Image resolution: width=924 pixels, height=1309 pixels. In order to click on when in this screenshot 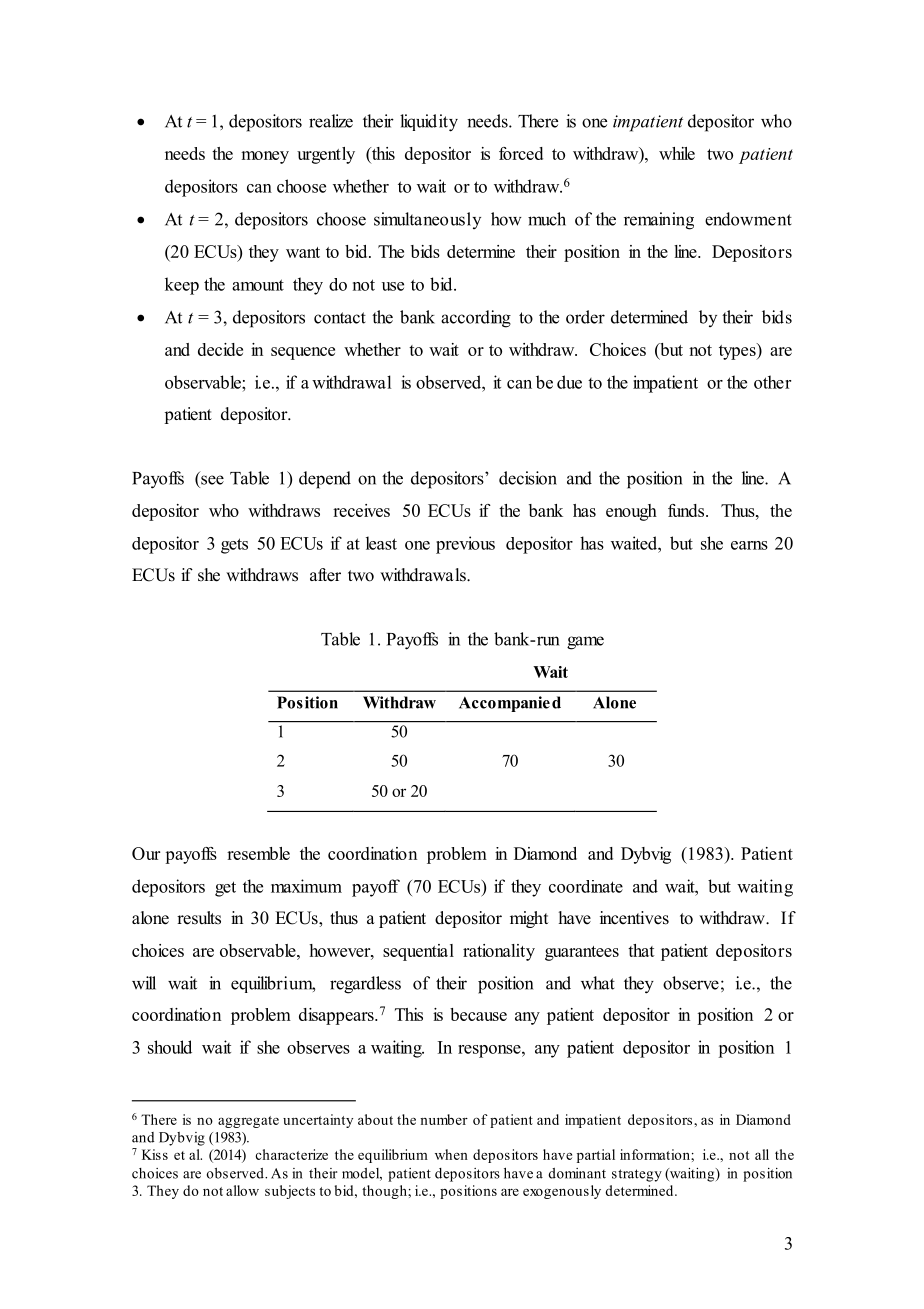, I will do `click(451, 1154)`.
